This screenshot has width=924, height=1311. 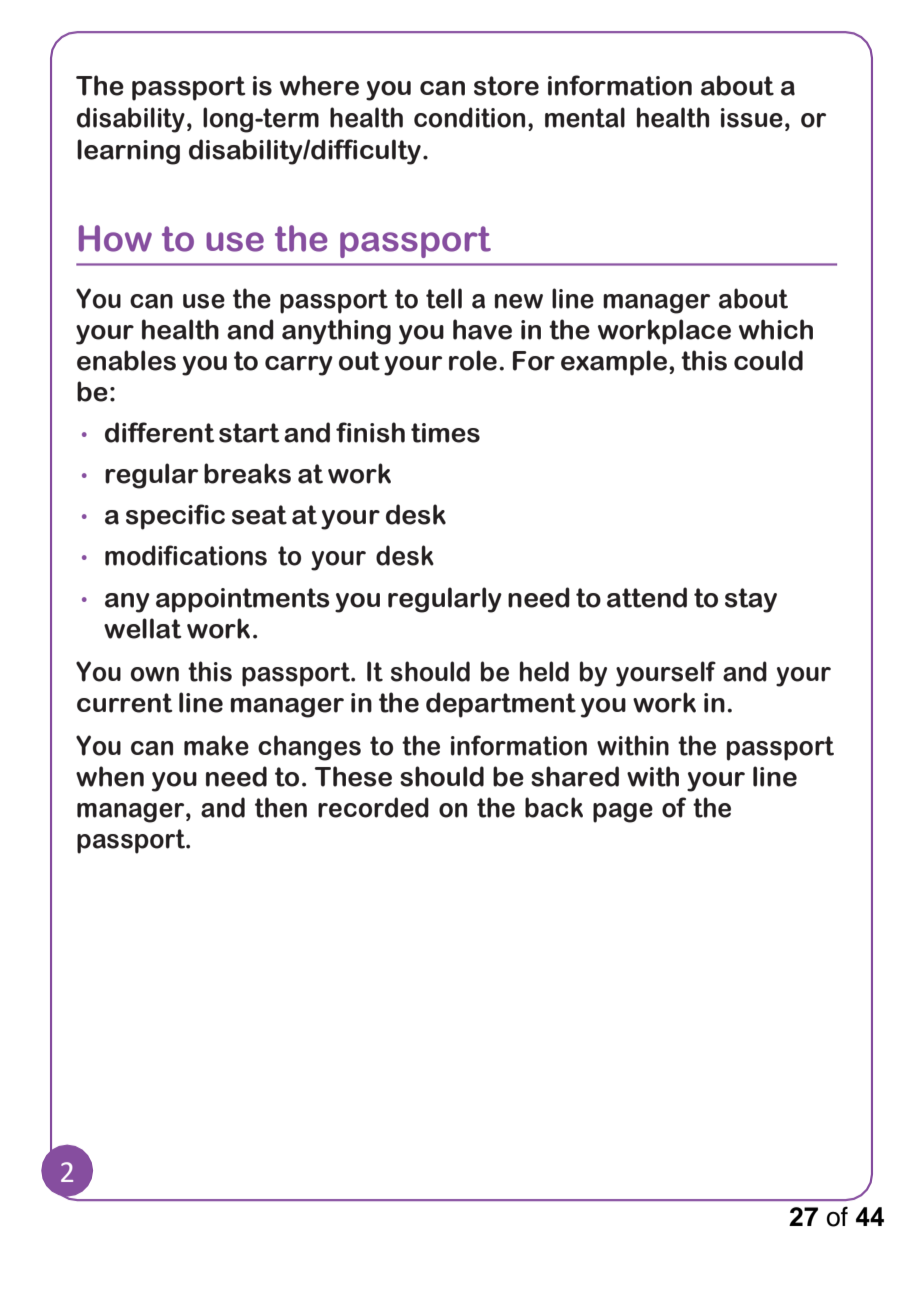 I want to click on times, so click(x=445, y=433).
